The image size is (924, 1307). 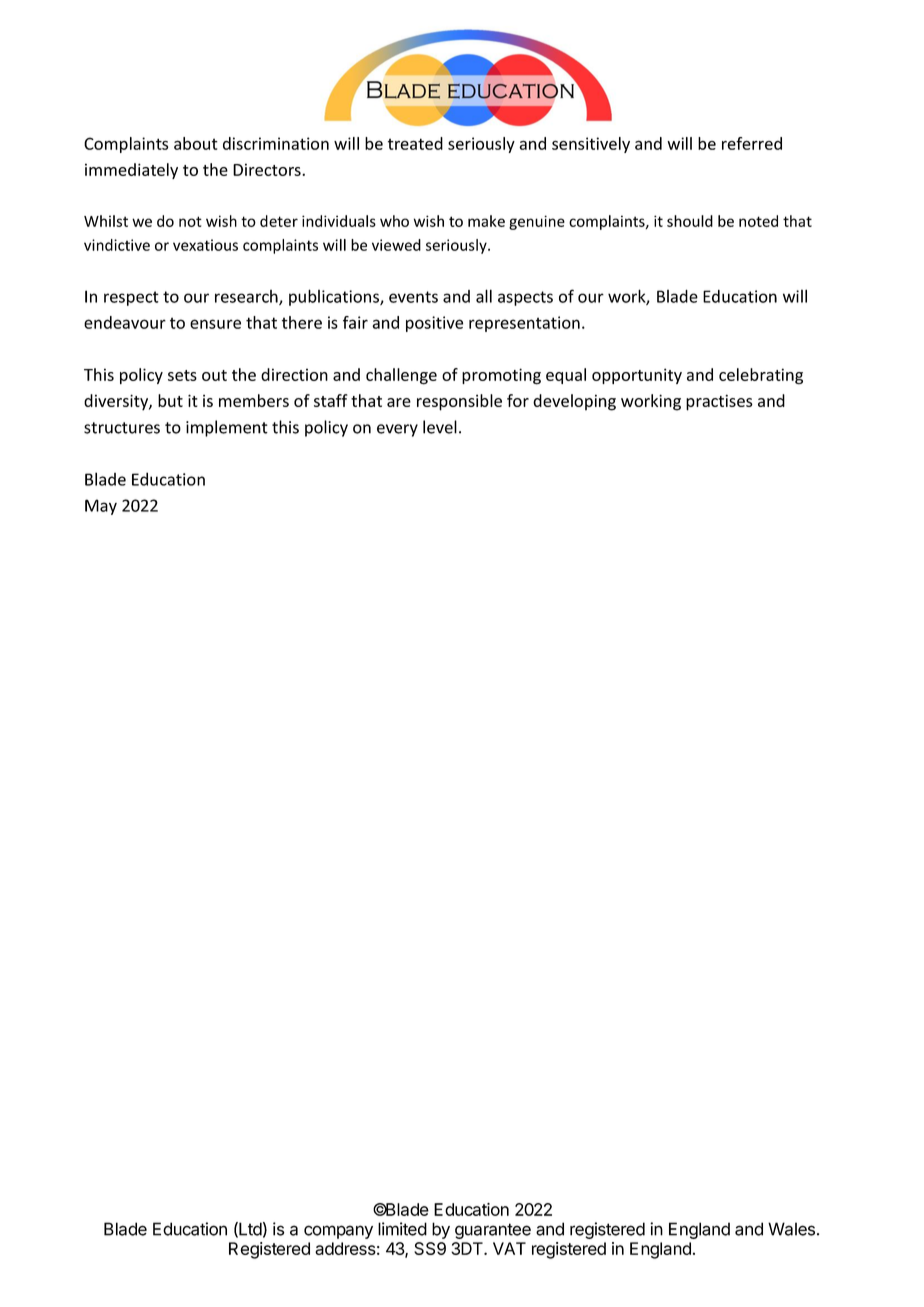 I want to click on level, so click(x=440, y=427).
